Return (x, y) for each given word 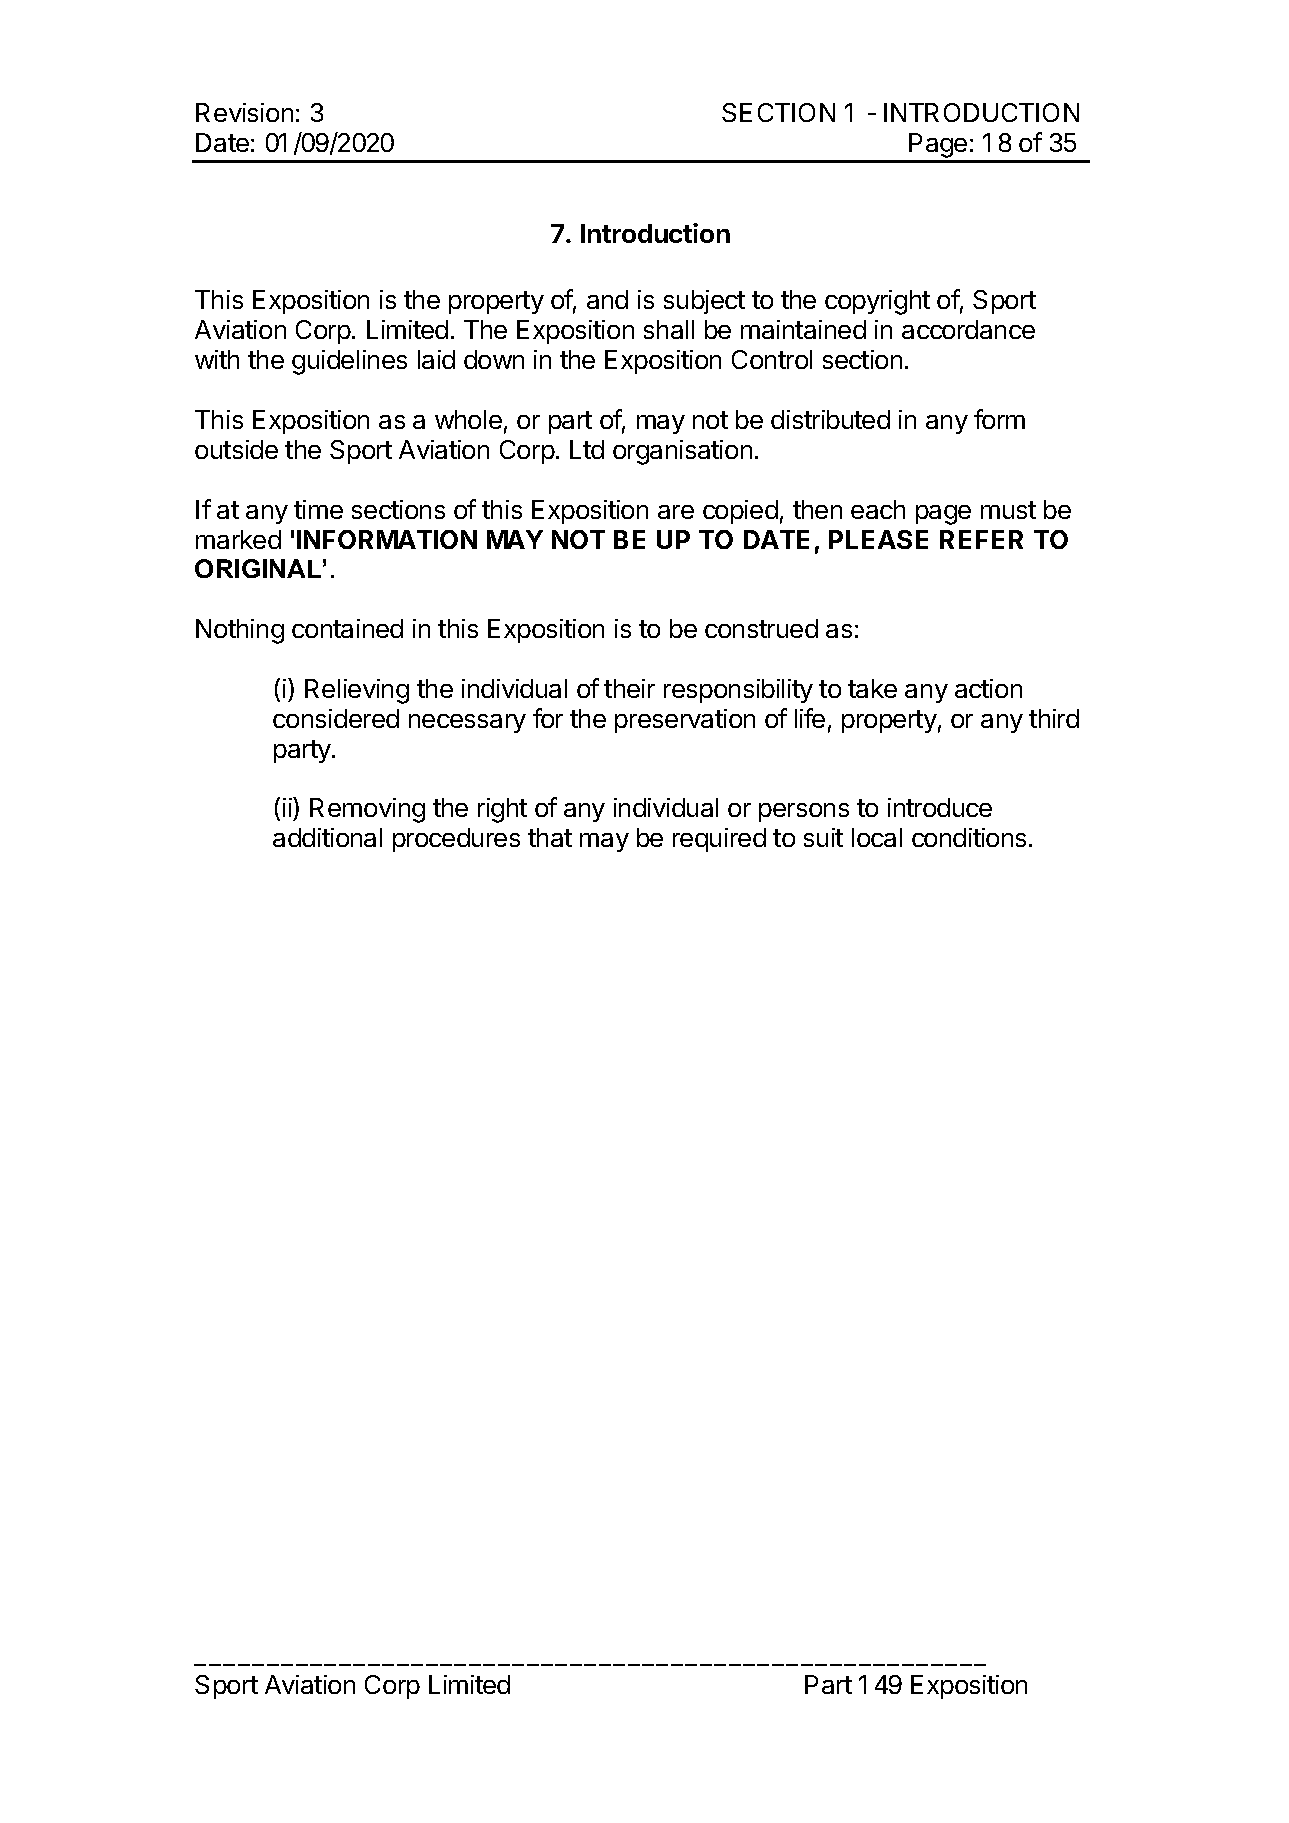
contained (347, 628)
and (607, 299)
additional (327, 837)
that (550, 837)
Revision (244, 112)
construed (761, 628)
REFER (981, 539)
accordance (968, 329)
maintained (803, 329)
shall (669, 329)
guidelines (349, 362)
